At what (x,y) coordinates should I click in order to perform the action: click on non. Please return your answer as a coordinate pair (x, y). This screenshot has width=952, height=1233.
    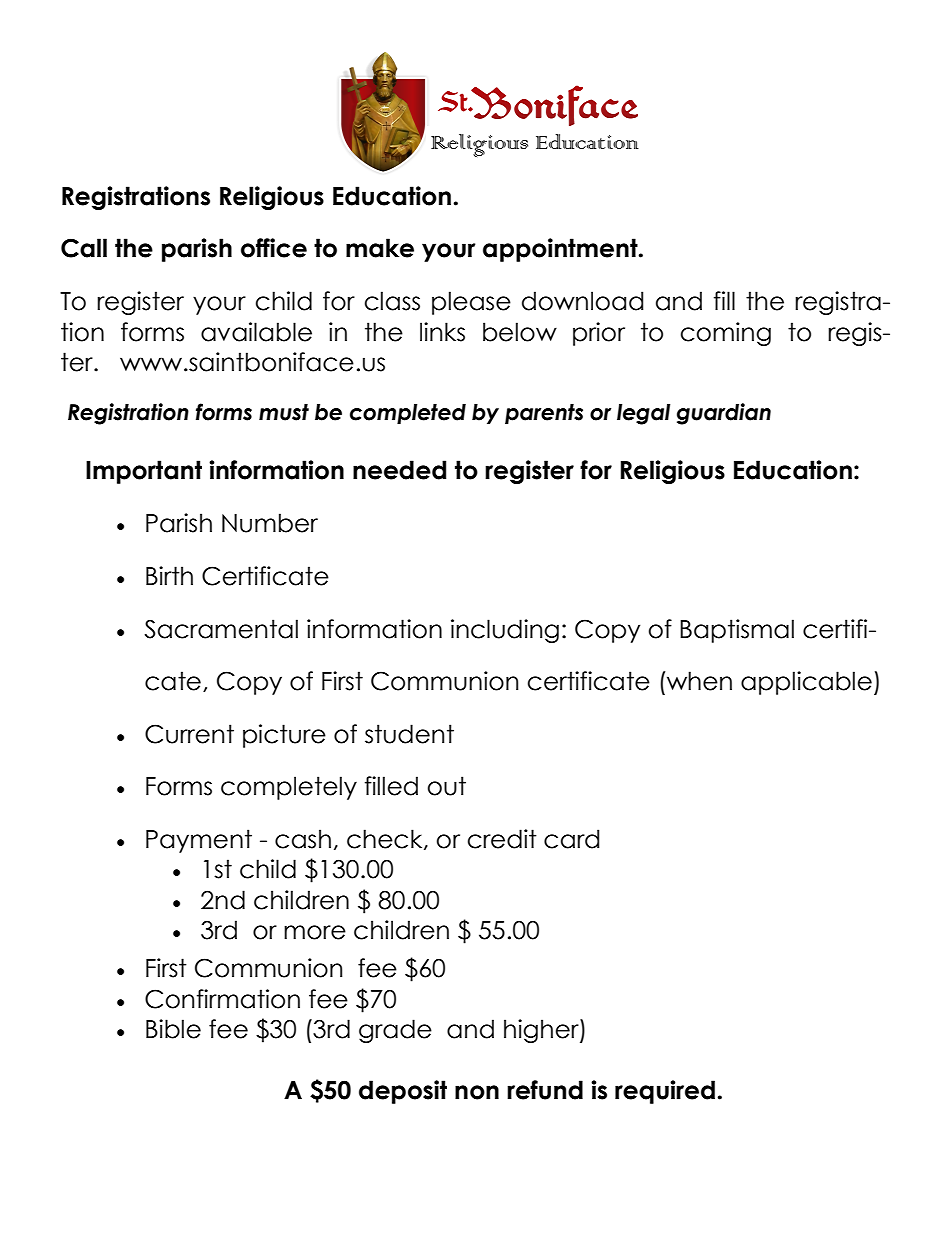
    Looking at the image, I should click on (477, 1092).
